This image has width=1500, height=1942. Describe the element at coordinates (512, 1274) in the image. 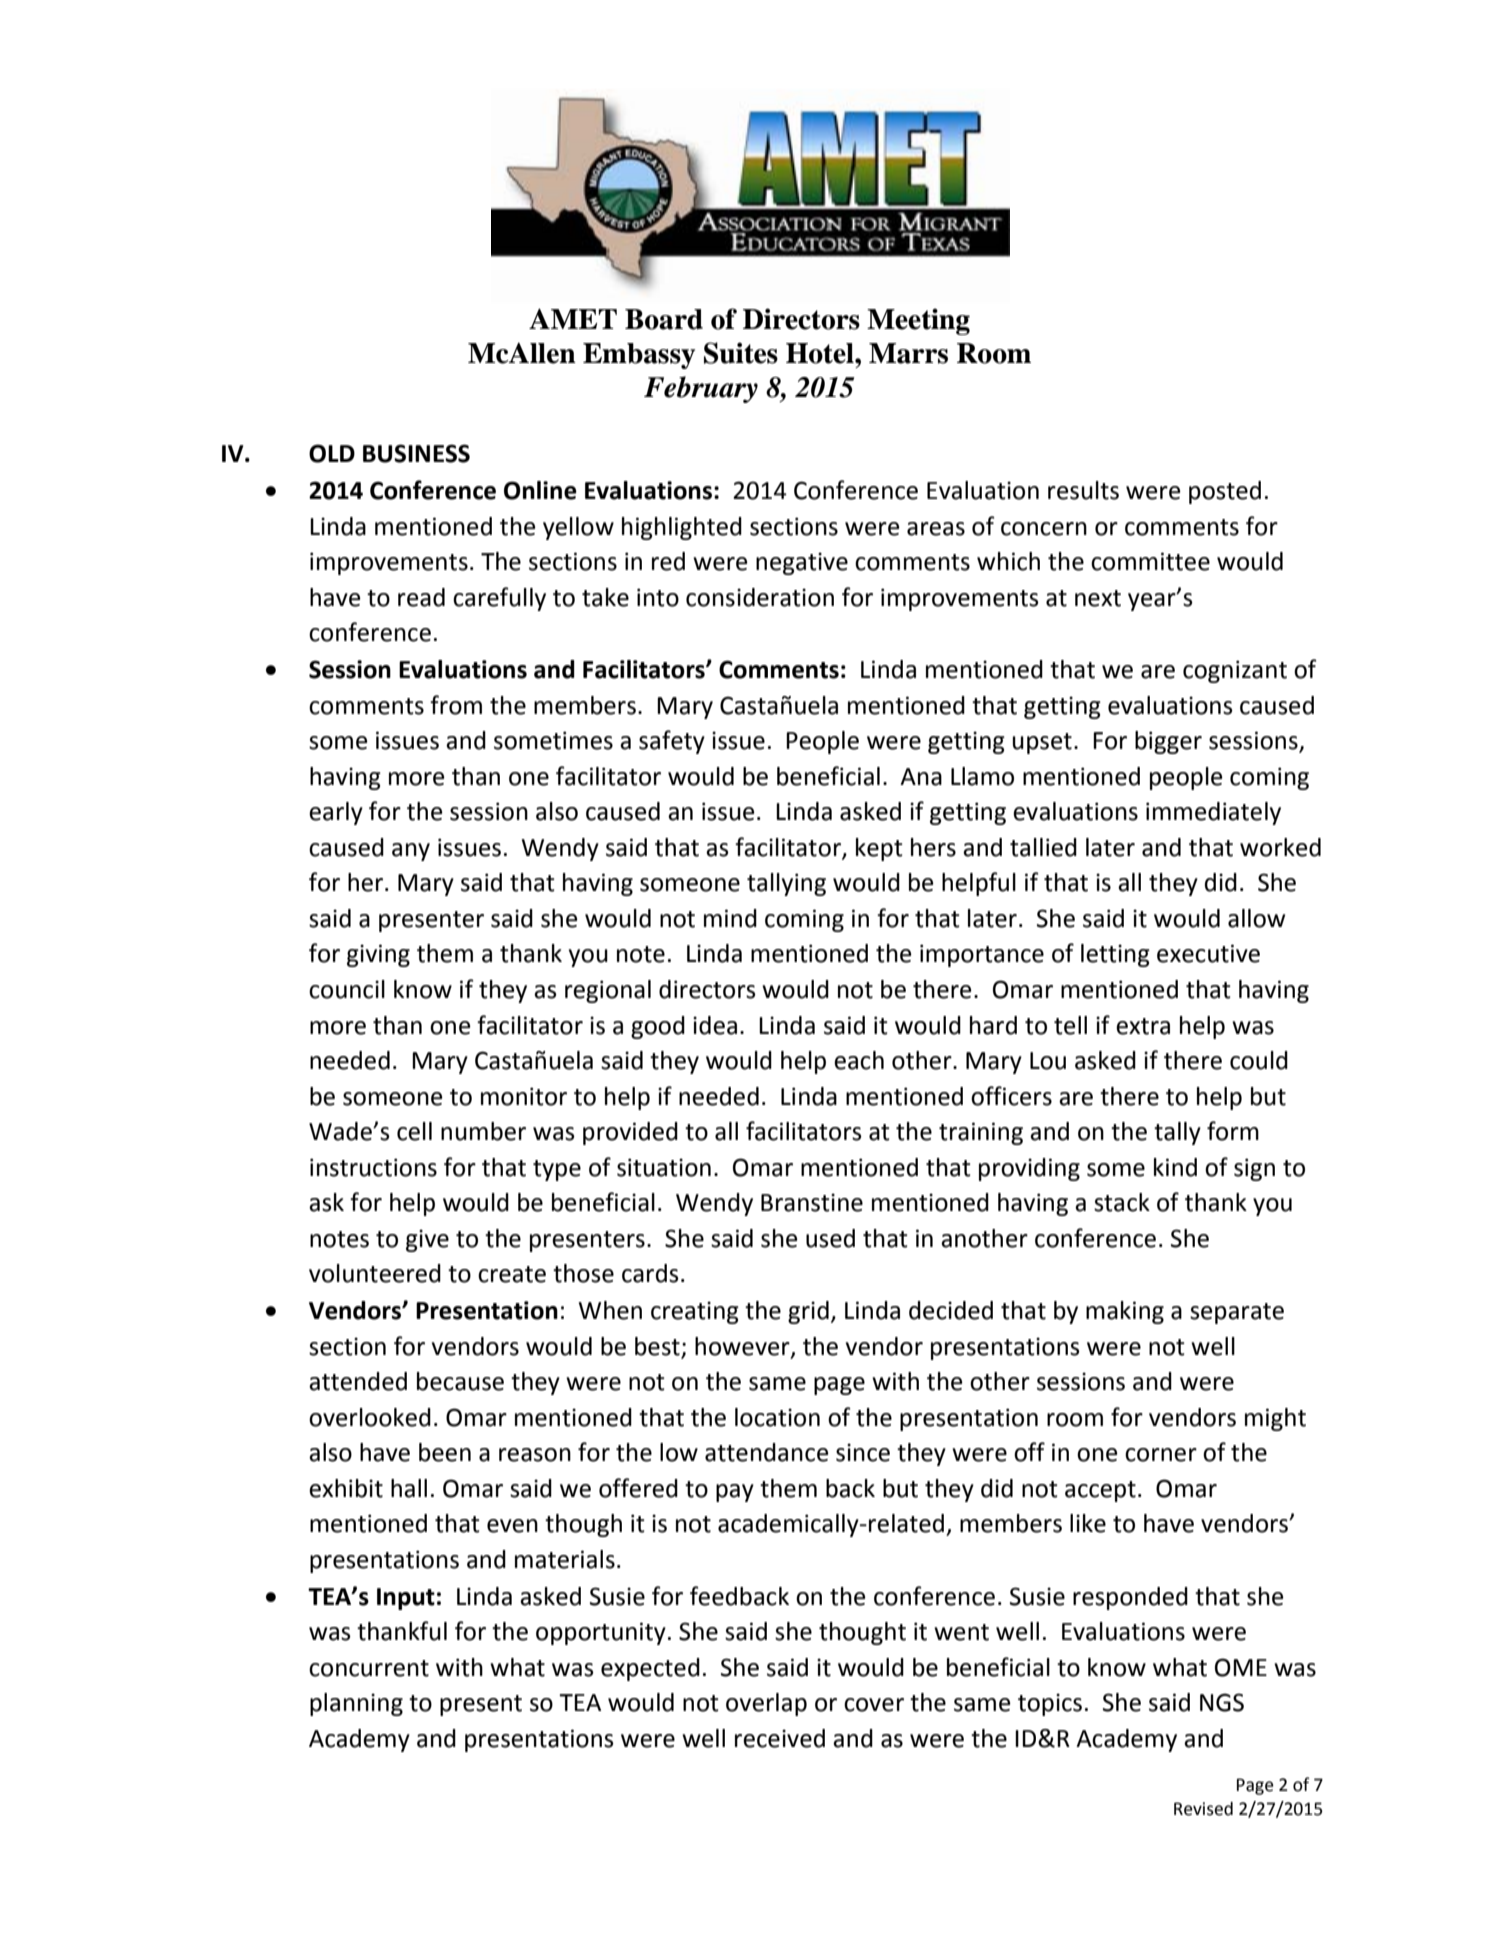

I see `create` at that location.
